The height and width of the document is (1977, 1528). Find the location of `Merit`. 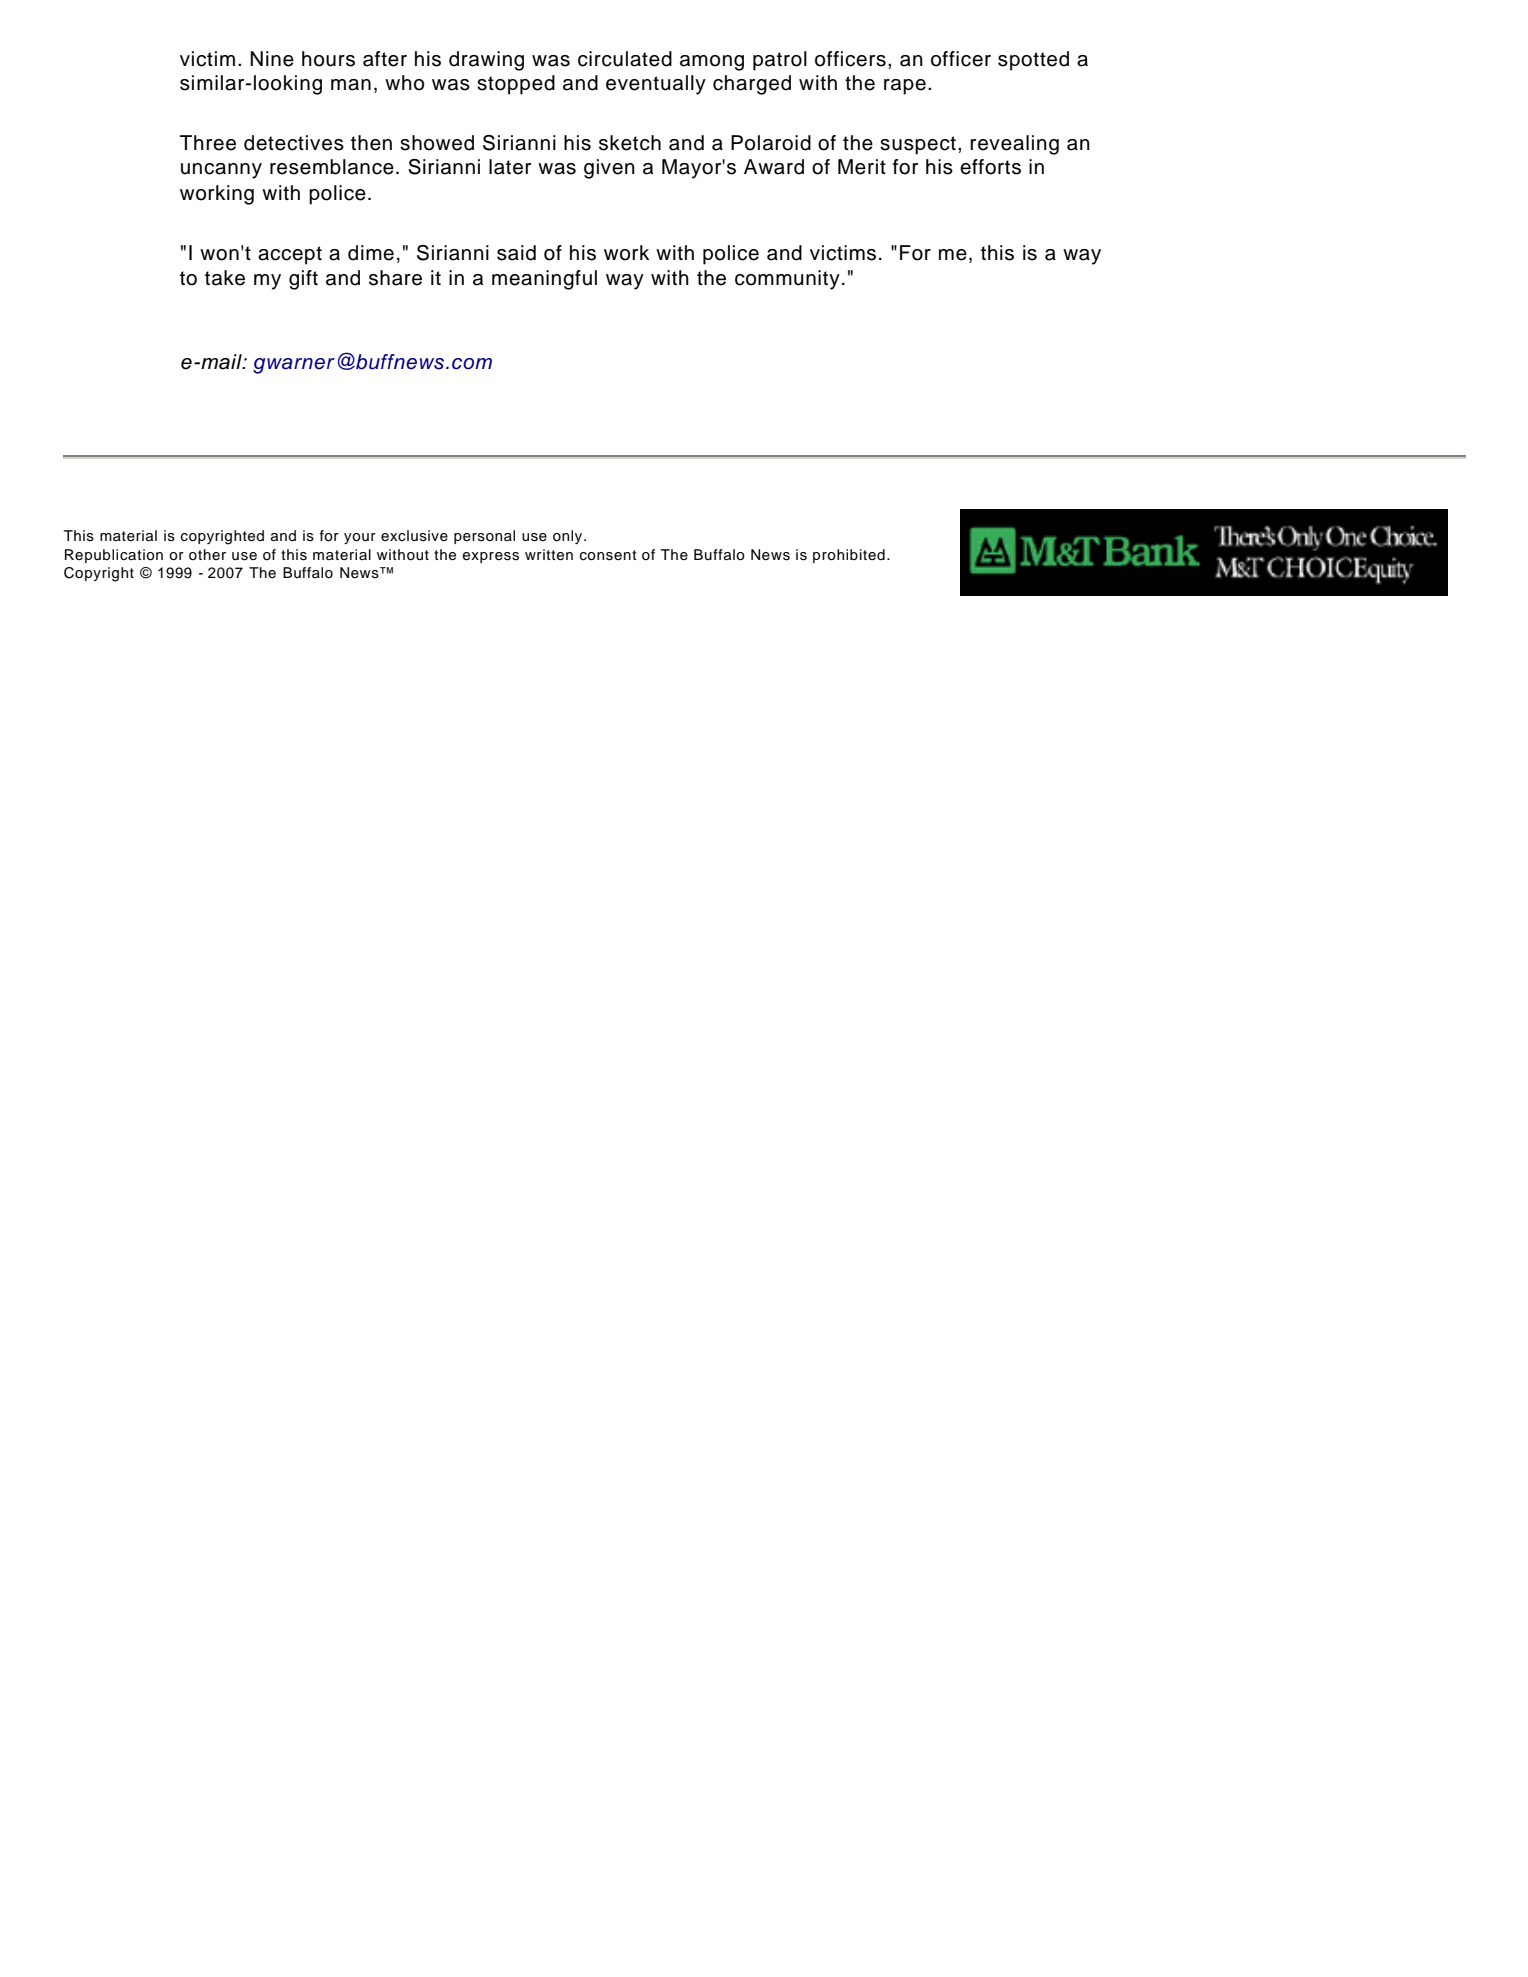

Merit is located at coordinates (862, 167).
